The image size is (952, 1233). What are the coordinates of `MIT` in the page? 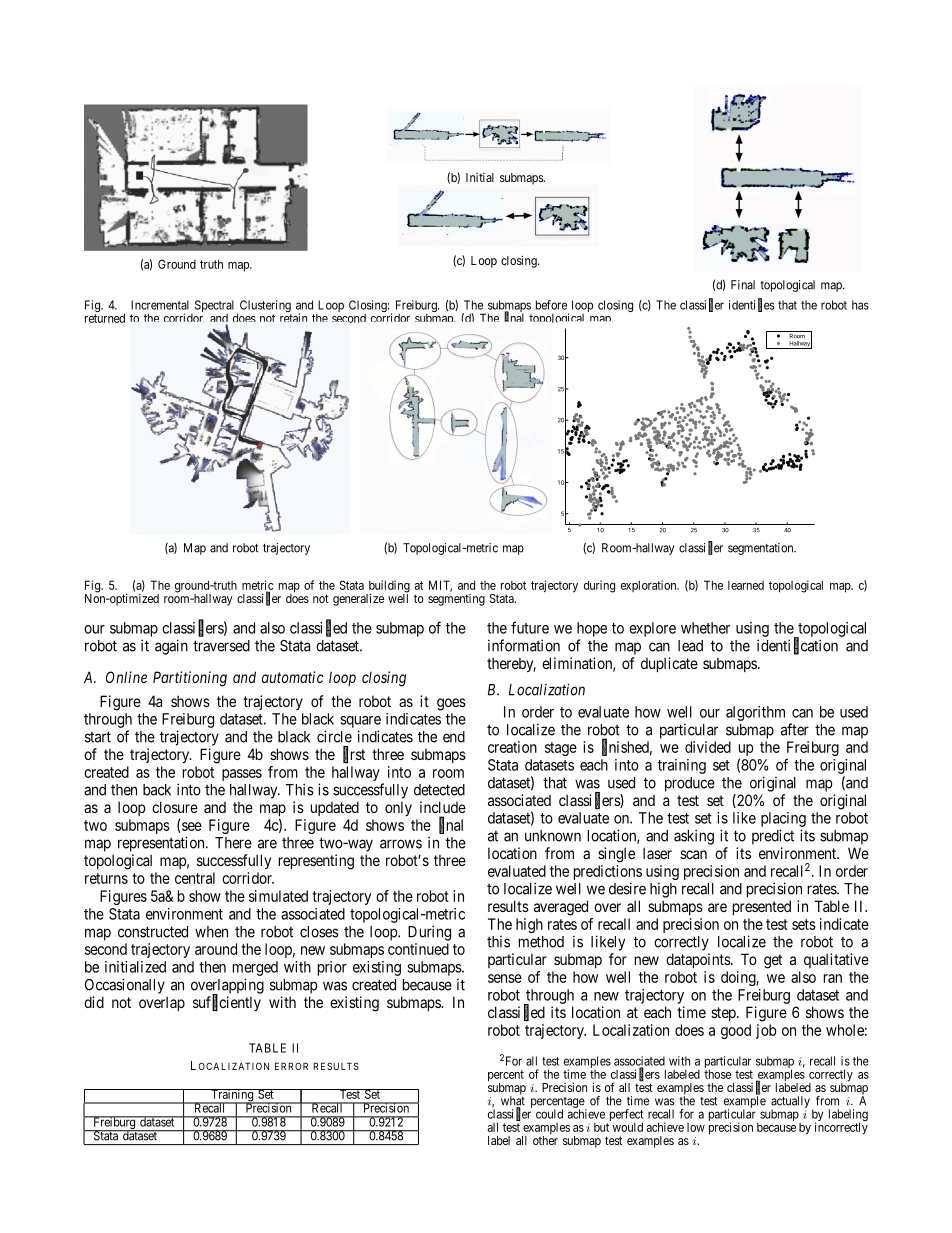 It's located at (440, 586).
